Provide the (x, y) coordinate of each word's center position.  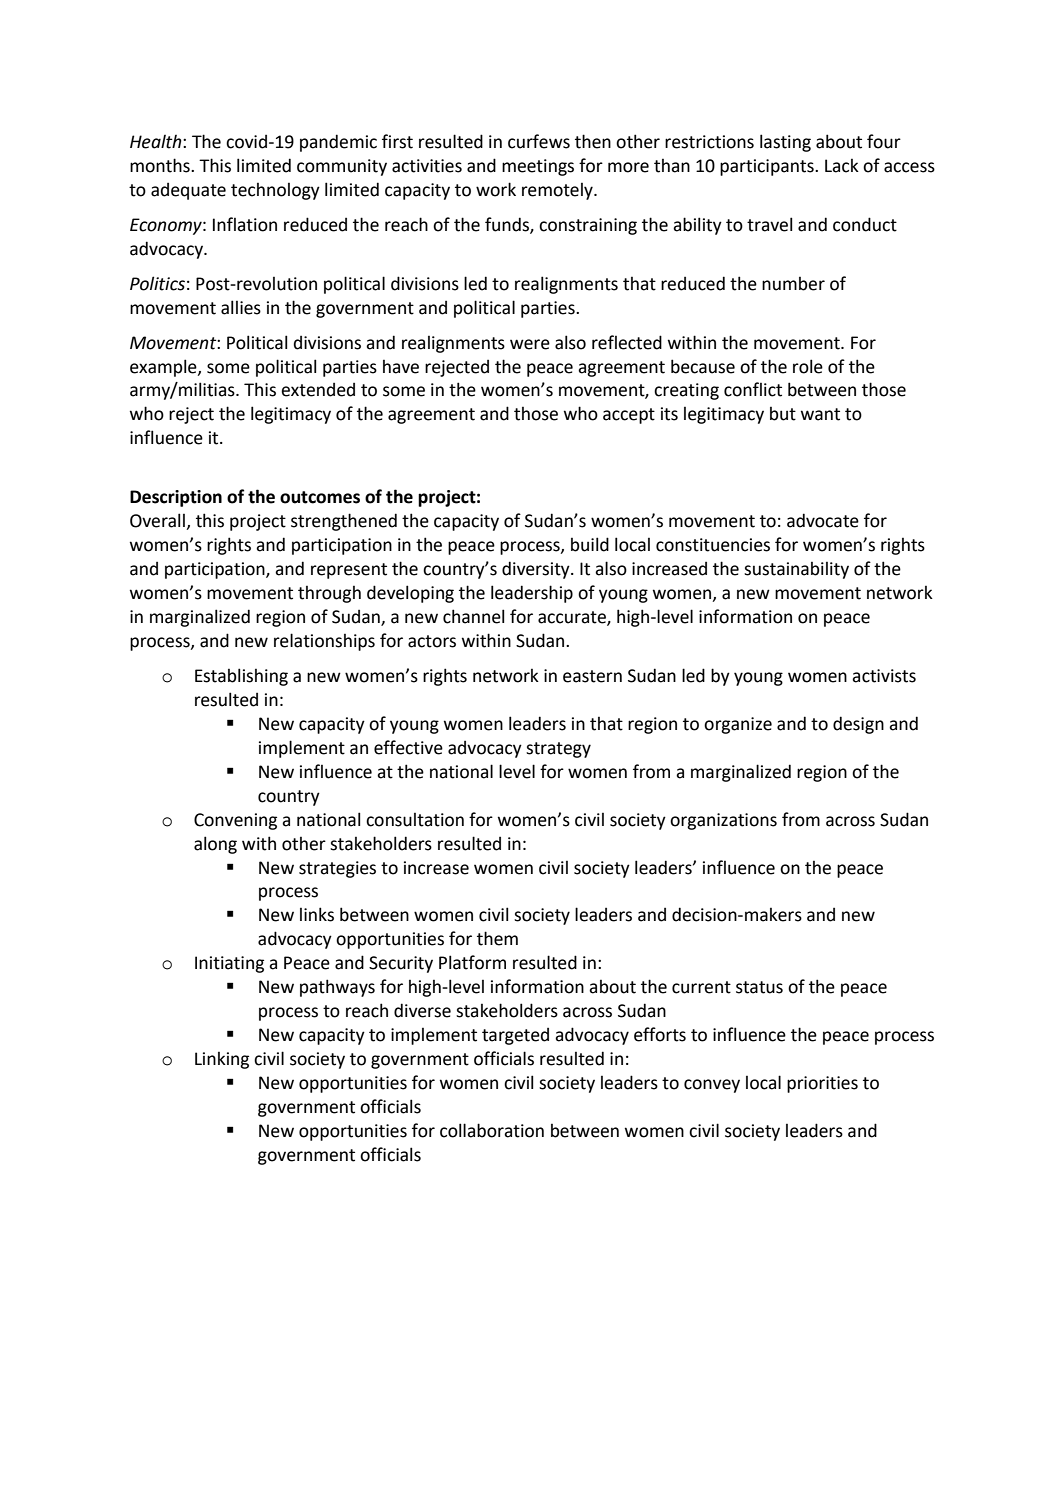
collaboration (492, 1130)
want (820, 414)
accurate (573, 618)
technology (275, 191)
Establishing (241, 677)
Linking (222, 1060)
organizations (723, 821)
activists (884, 676)
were (530, 344)
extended (318, 390)
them (497, 938)
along (215, 845)
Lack (842, 166)
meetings (538, 167)
